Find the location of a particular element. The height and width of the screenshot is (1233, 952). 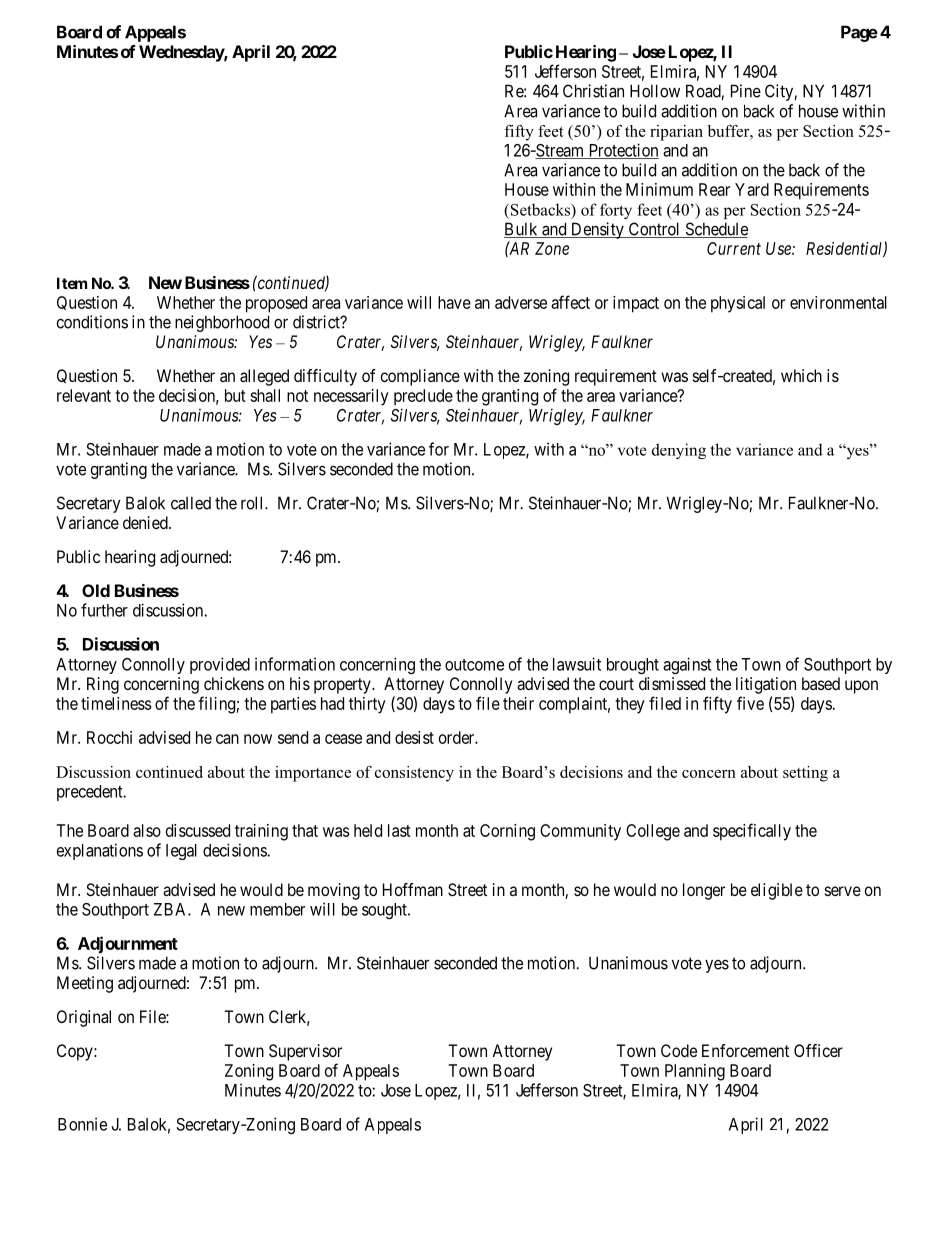

preclude is located at coordinates (423, 397).
